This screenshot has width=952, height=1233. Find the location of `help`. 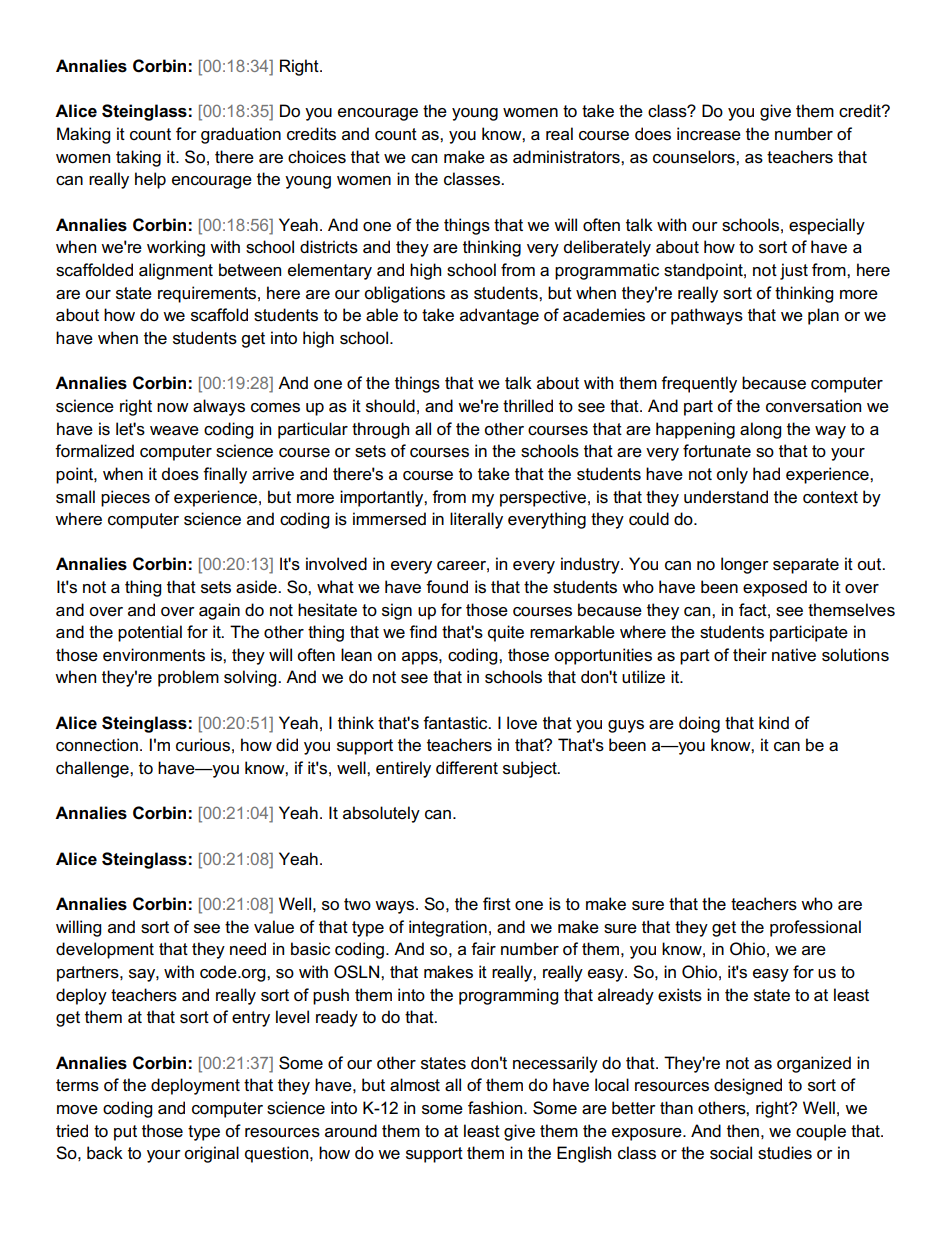

help is located at coordinates (150, 180).
